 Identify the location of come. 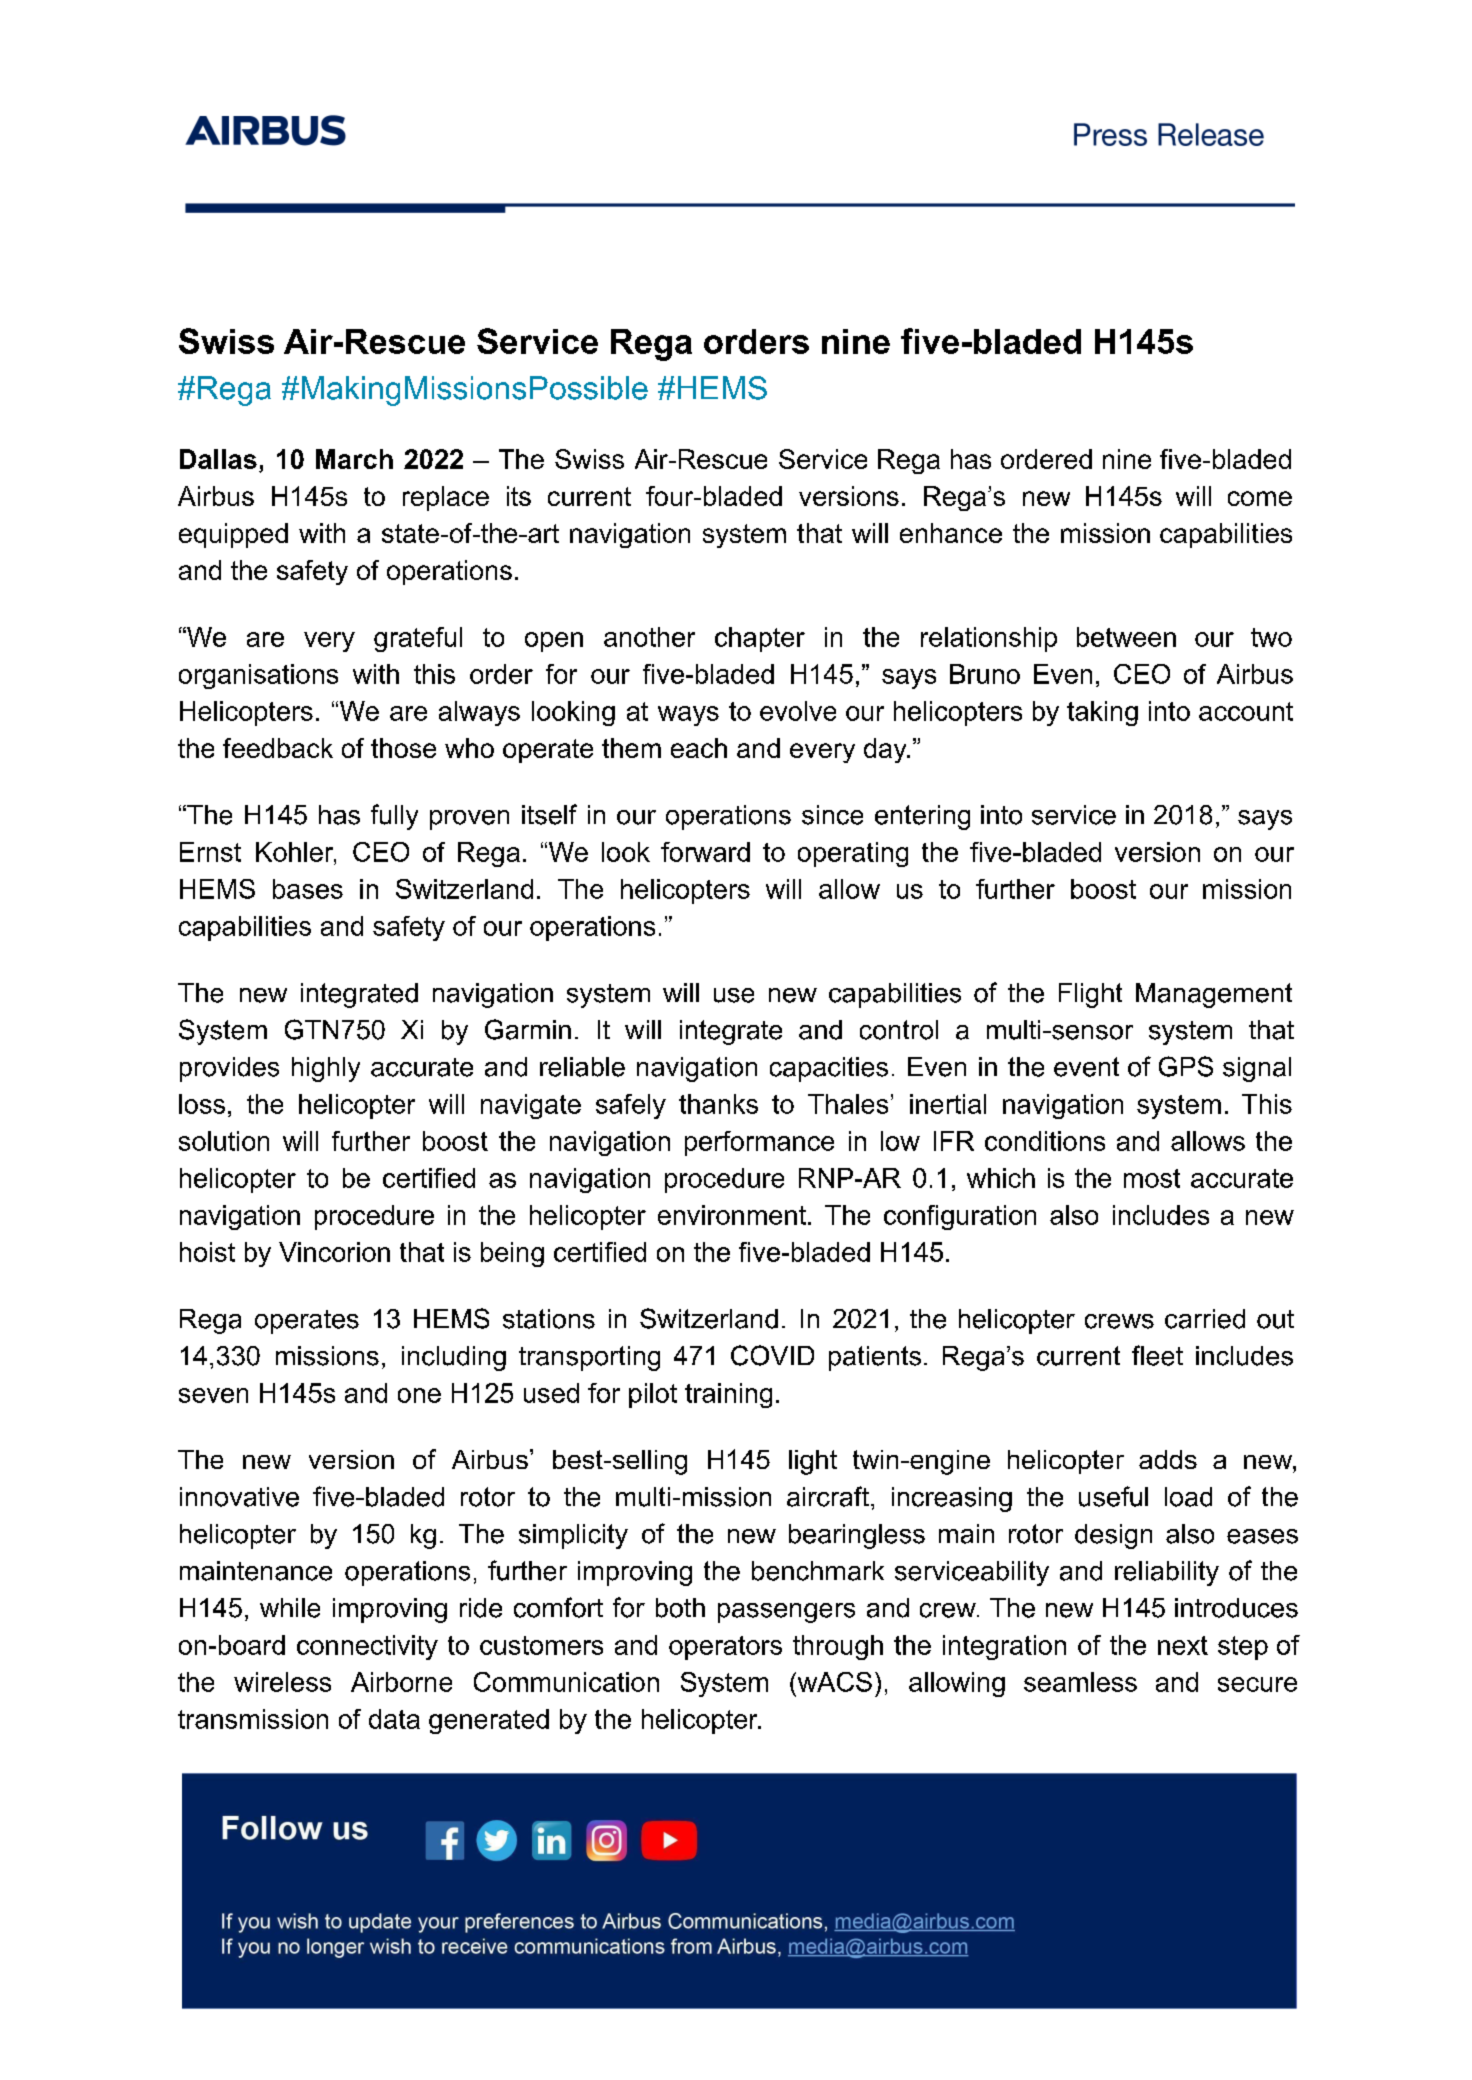
(1260, 498).
